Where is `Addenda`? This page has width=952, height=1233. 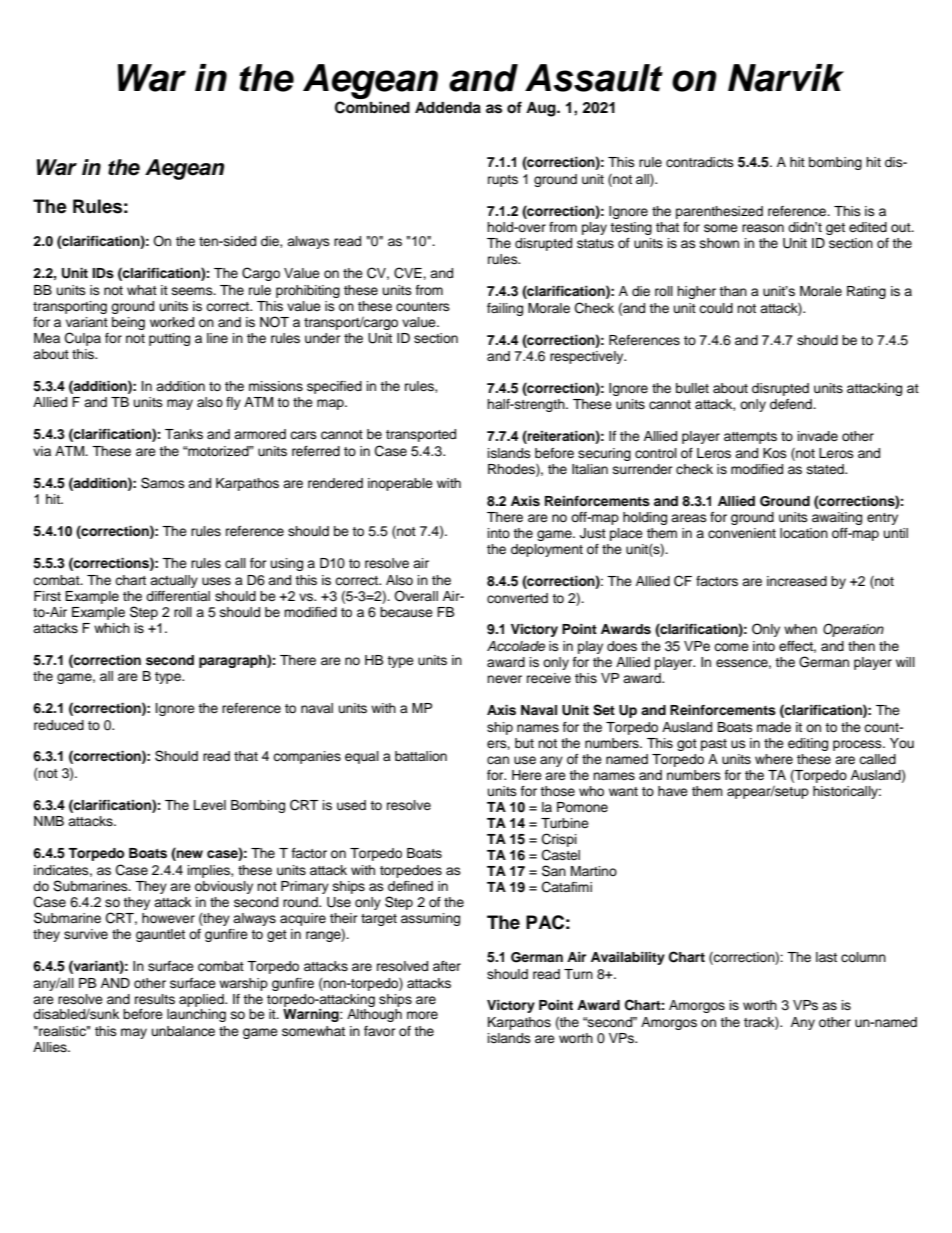
Addenda is located at coordinates (448, 108).
